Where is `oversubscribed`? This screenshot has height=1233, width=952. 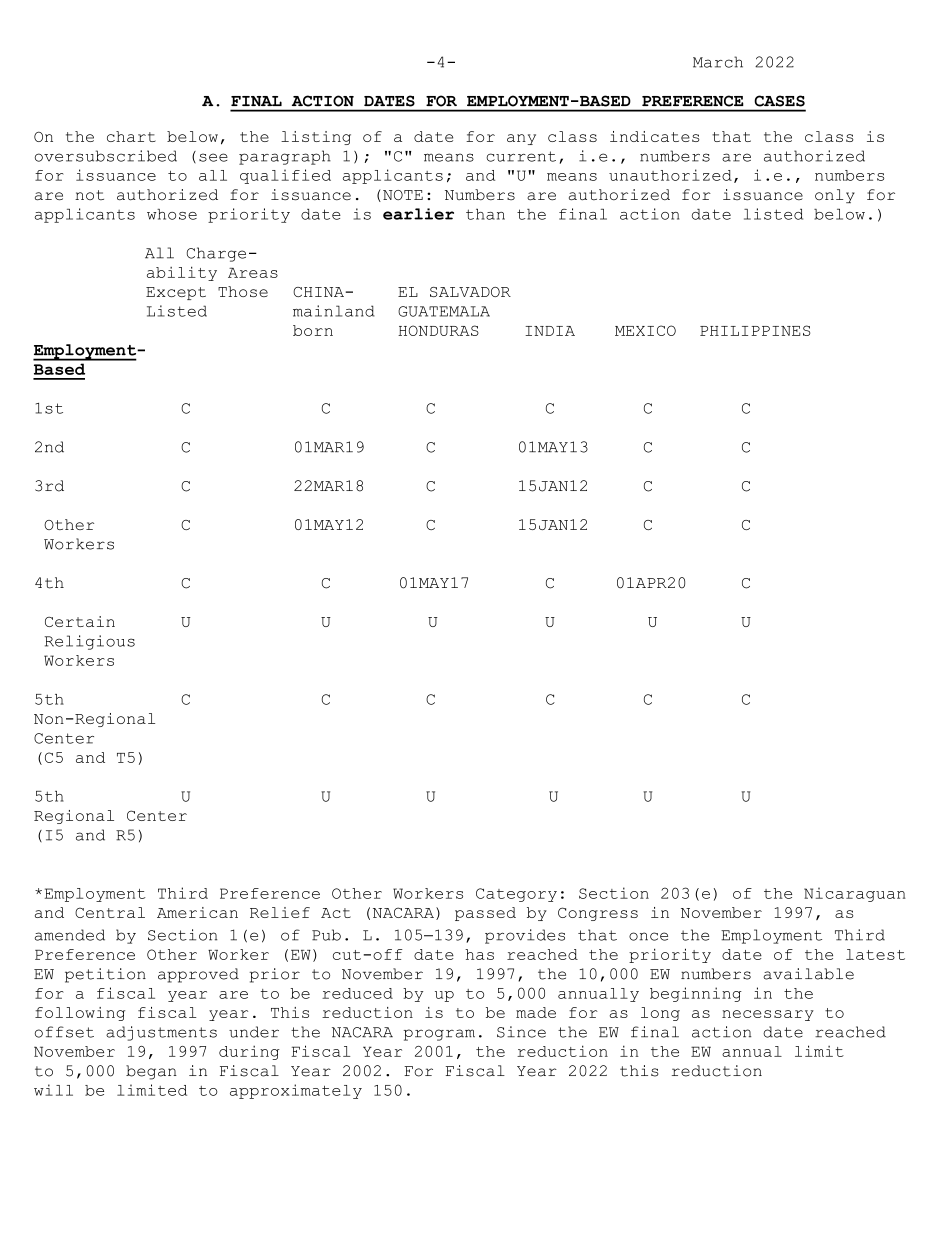 oversubscribed is located at coordinates (106, 156).
